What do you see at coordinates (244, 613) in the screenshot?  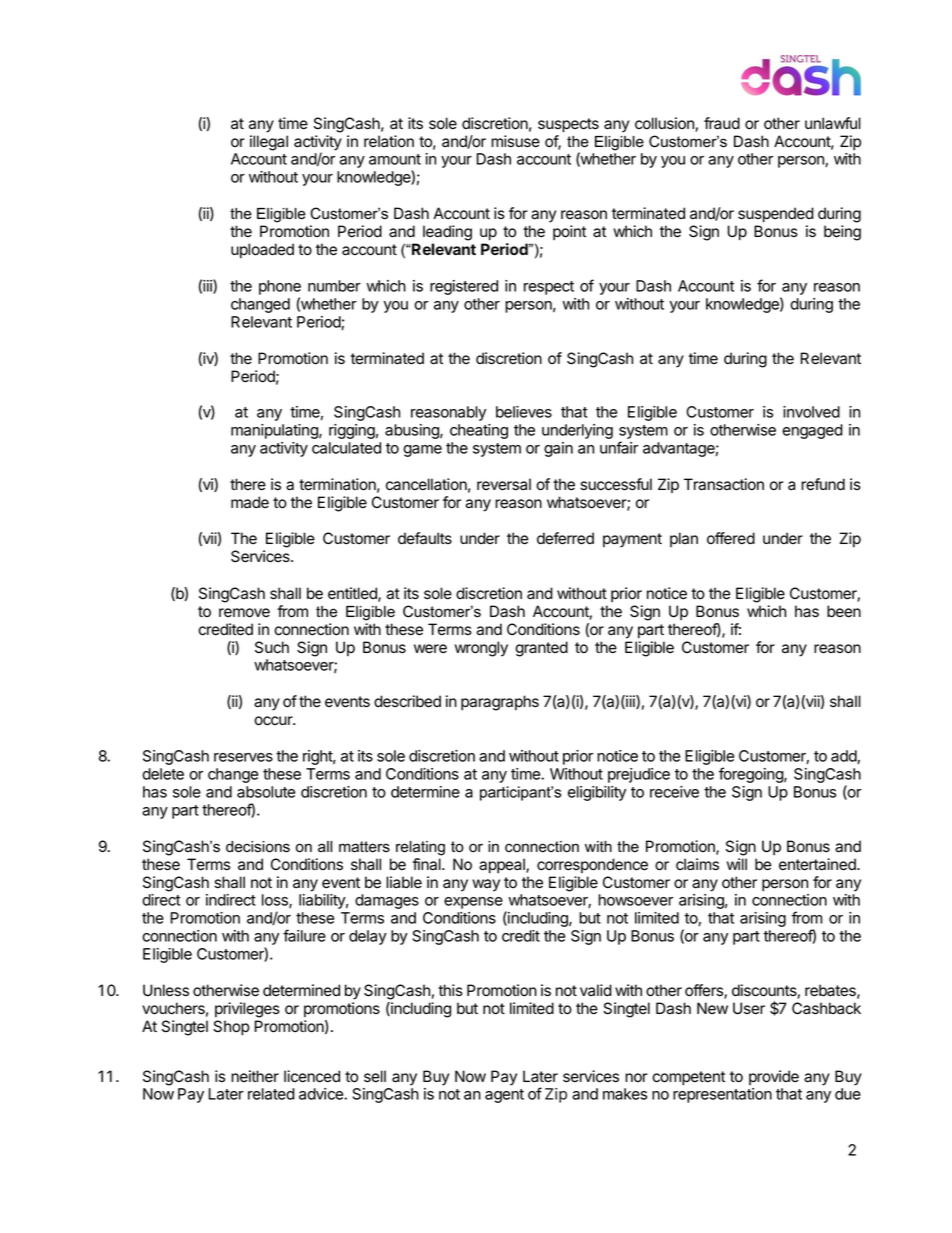 I see `remove` at bounding box center [244, 613].
